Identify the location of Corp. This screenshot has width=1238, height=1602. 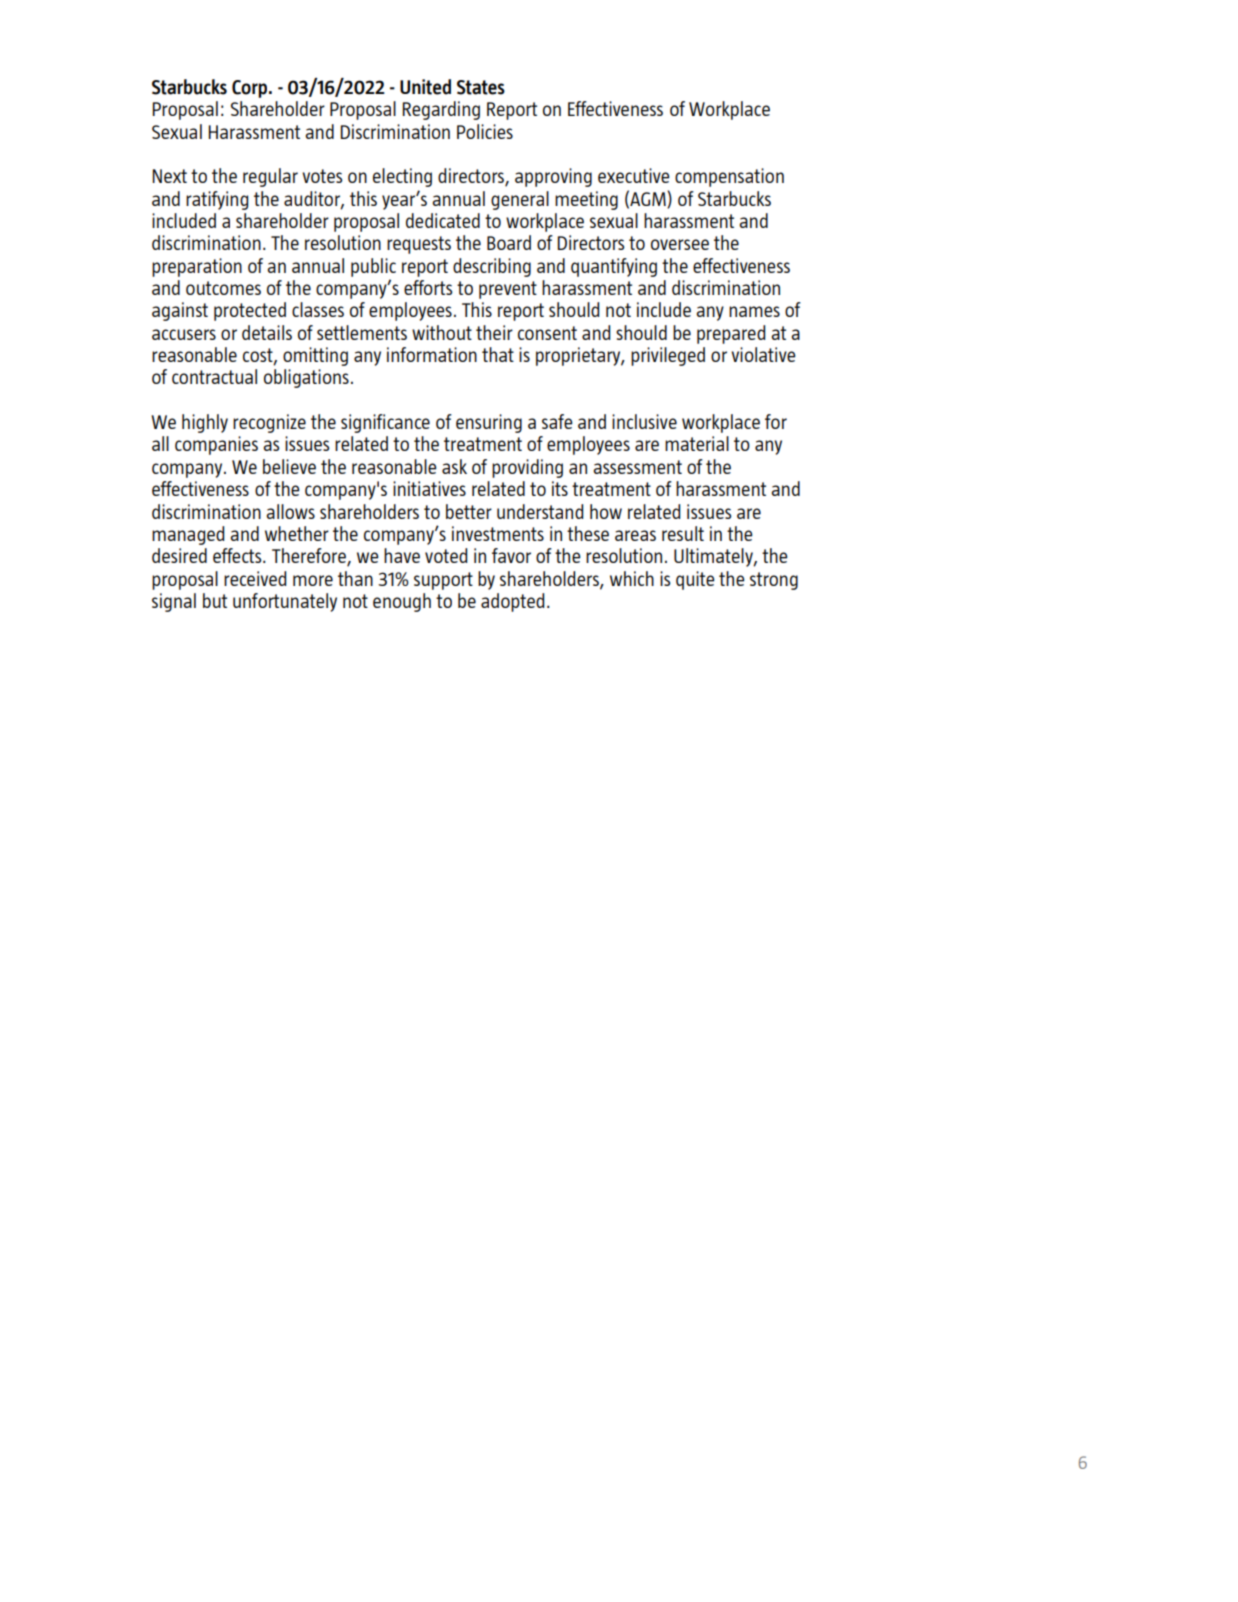
(251, 89).
